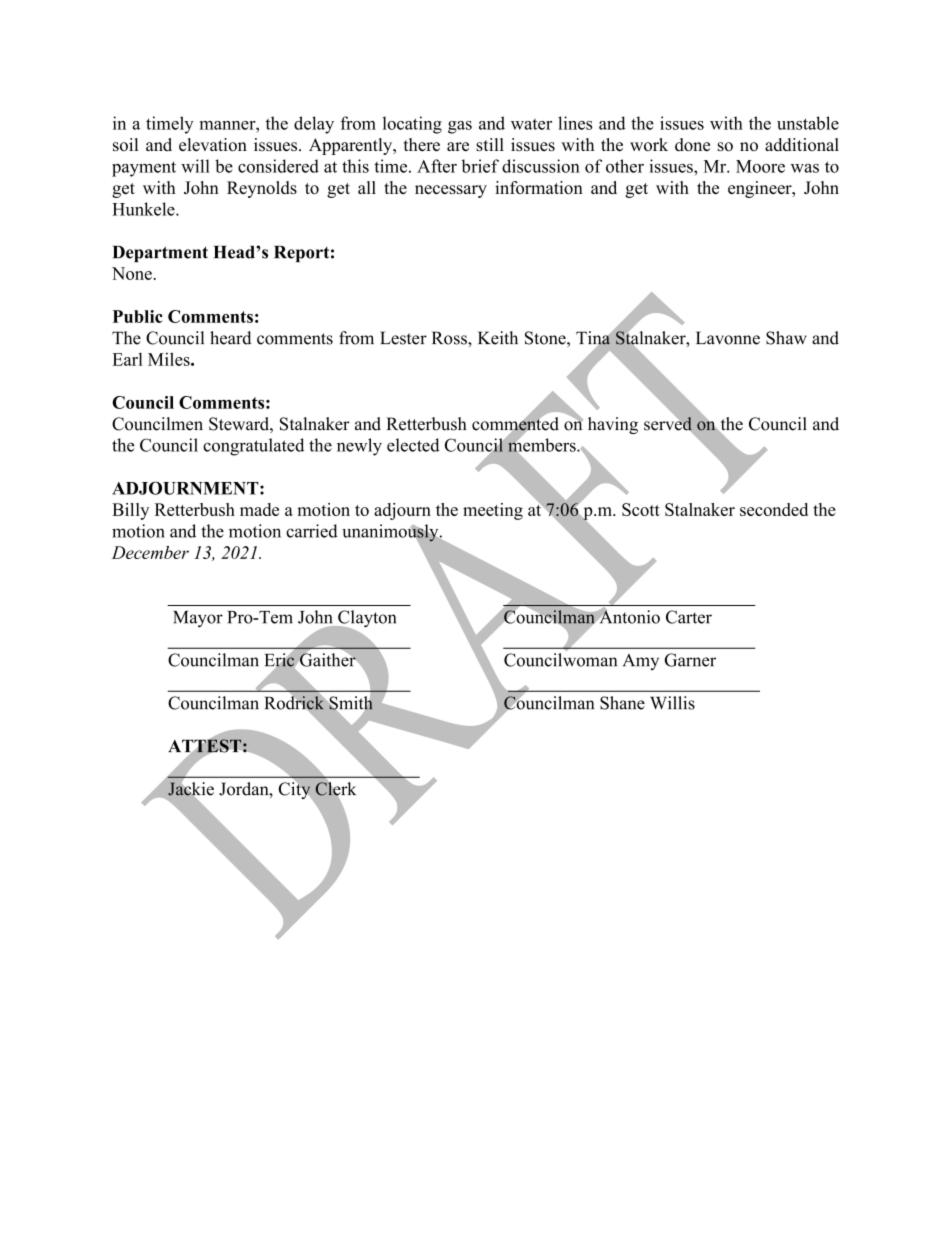 The height and width of the screenshot is (1233, 952). What do you see at coordinates (692, 145) in the screenshot?
I see `done` at bounding box center [692, 145].
